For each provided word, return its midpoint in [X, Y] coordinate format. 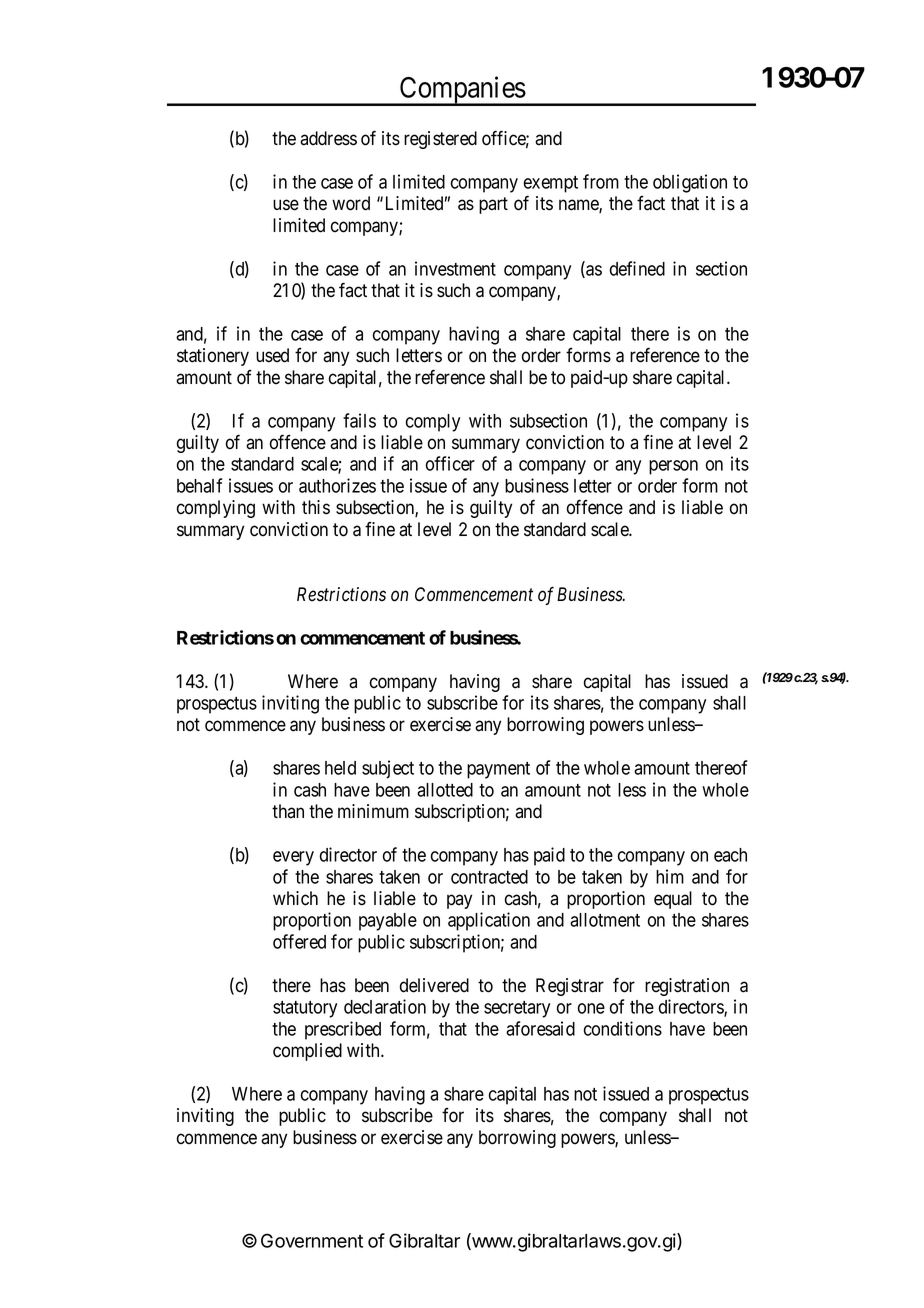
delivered [434, 985]
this [316, 507]
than [288, 811]
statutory [305, 1009]
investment [455, 268]
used [272, 355]
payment [498, 770]
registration [687, 987]
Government [312, 1240]
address [328, 138]
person [673, 467]
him [670, 876]
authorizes [337, 485]
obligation [690, 183]
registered [440, 140]
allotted [445, 790]
